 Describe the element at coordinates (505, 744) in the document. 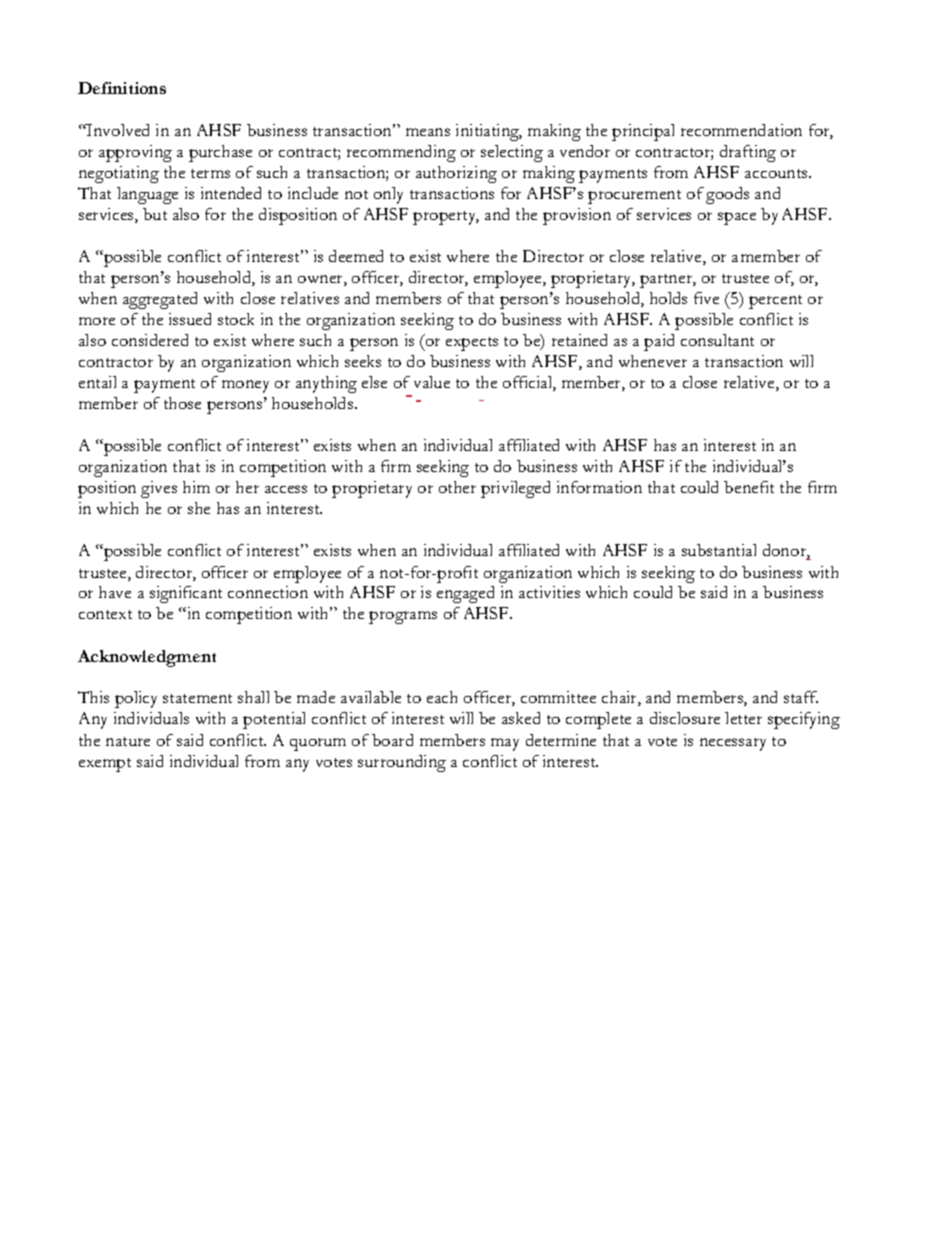

I see `may` at that location.
